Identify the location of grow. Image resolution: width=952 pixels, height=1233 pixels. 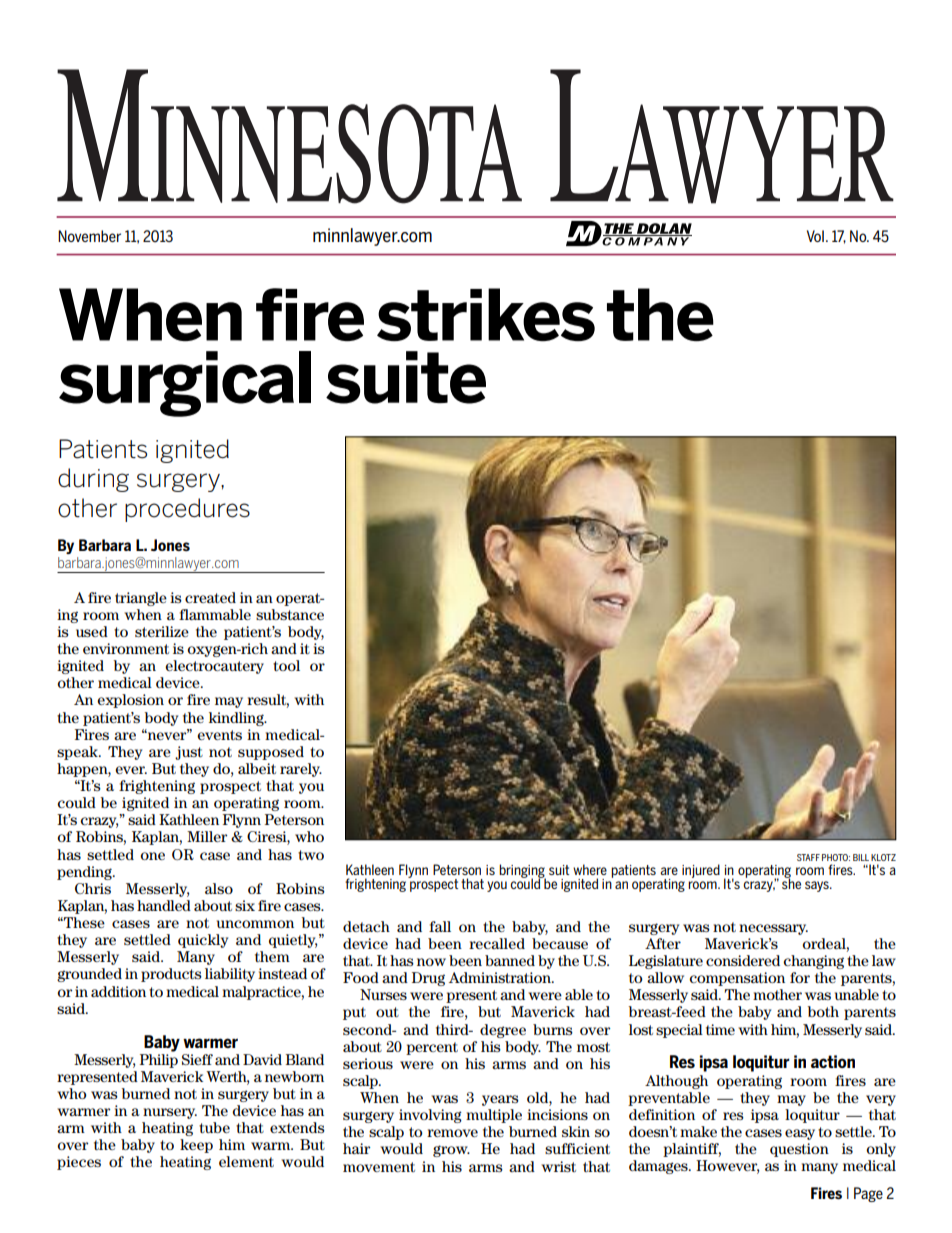
(451, 1151).
